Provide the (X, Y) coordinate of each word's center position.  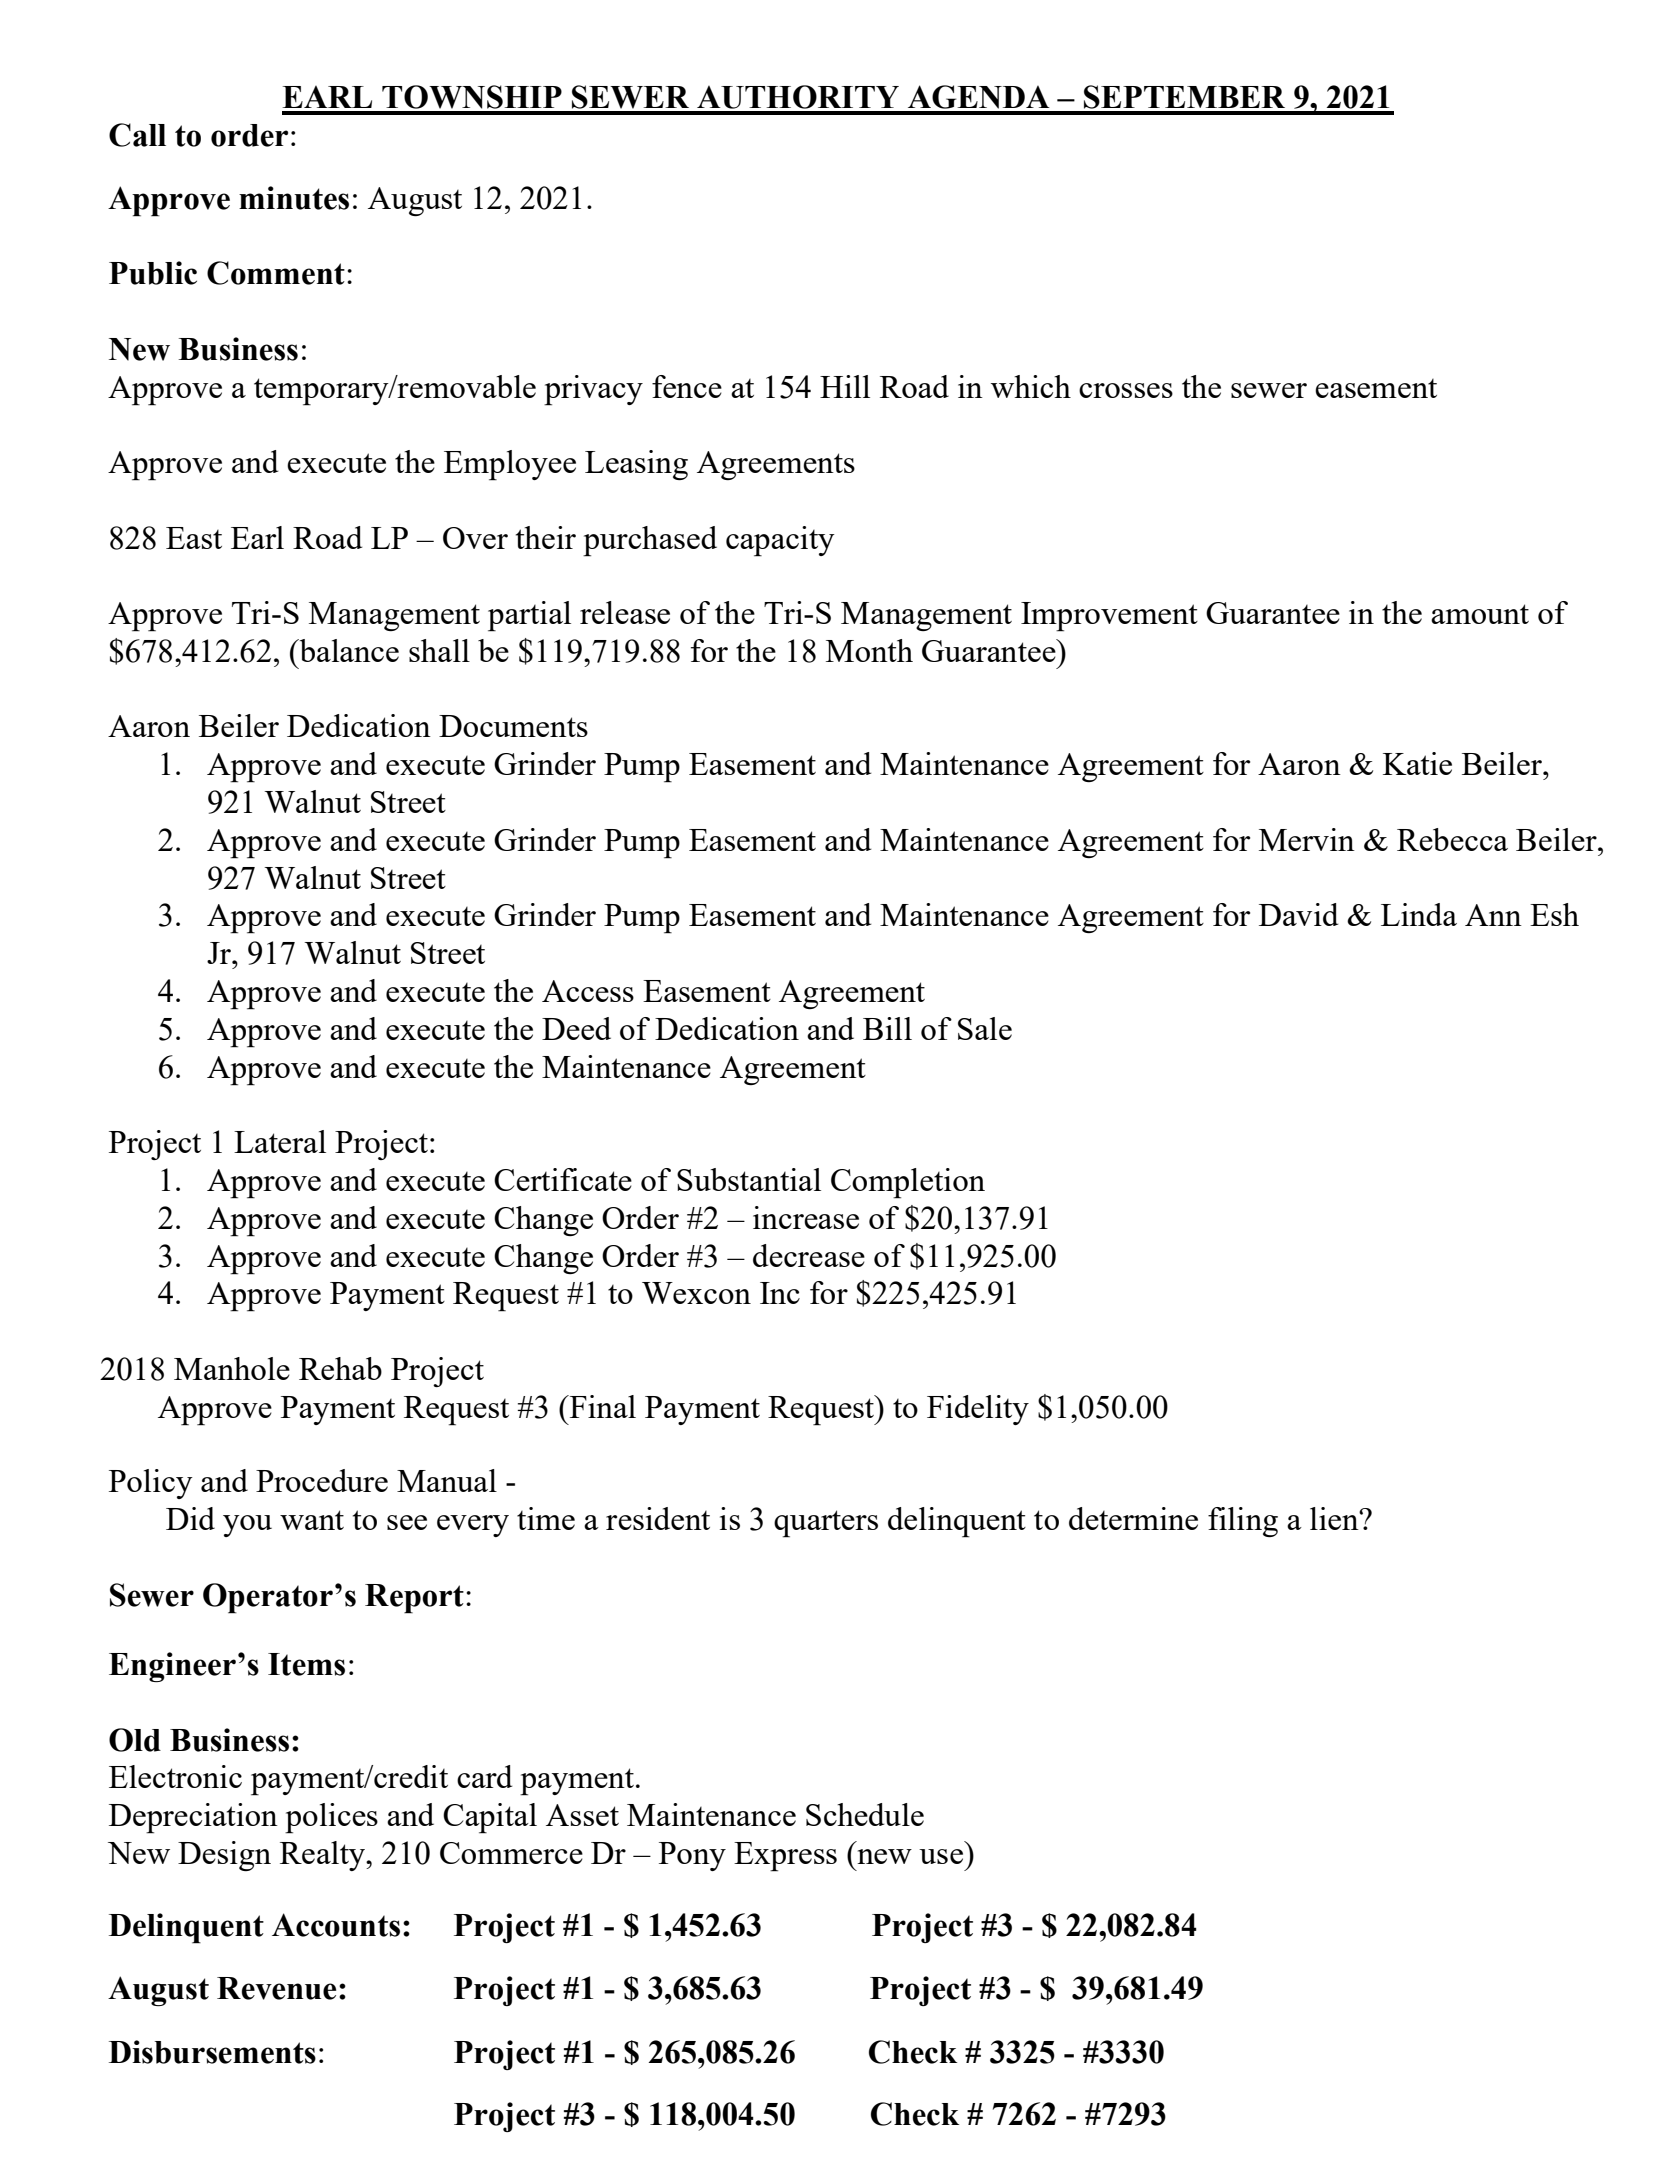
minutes (294, 198)
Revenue (276, 1988)
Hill (845, 386)
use (941, 1856)
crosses (1126, 390)
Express (785, 1857)
